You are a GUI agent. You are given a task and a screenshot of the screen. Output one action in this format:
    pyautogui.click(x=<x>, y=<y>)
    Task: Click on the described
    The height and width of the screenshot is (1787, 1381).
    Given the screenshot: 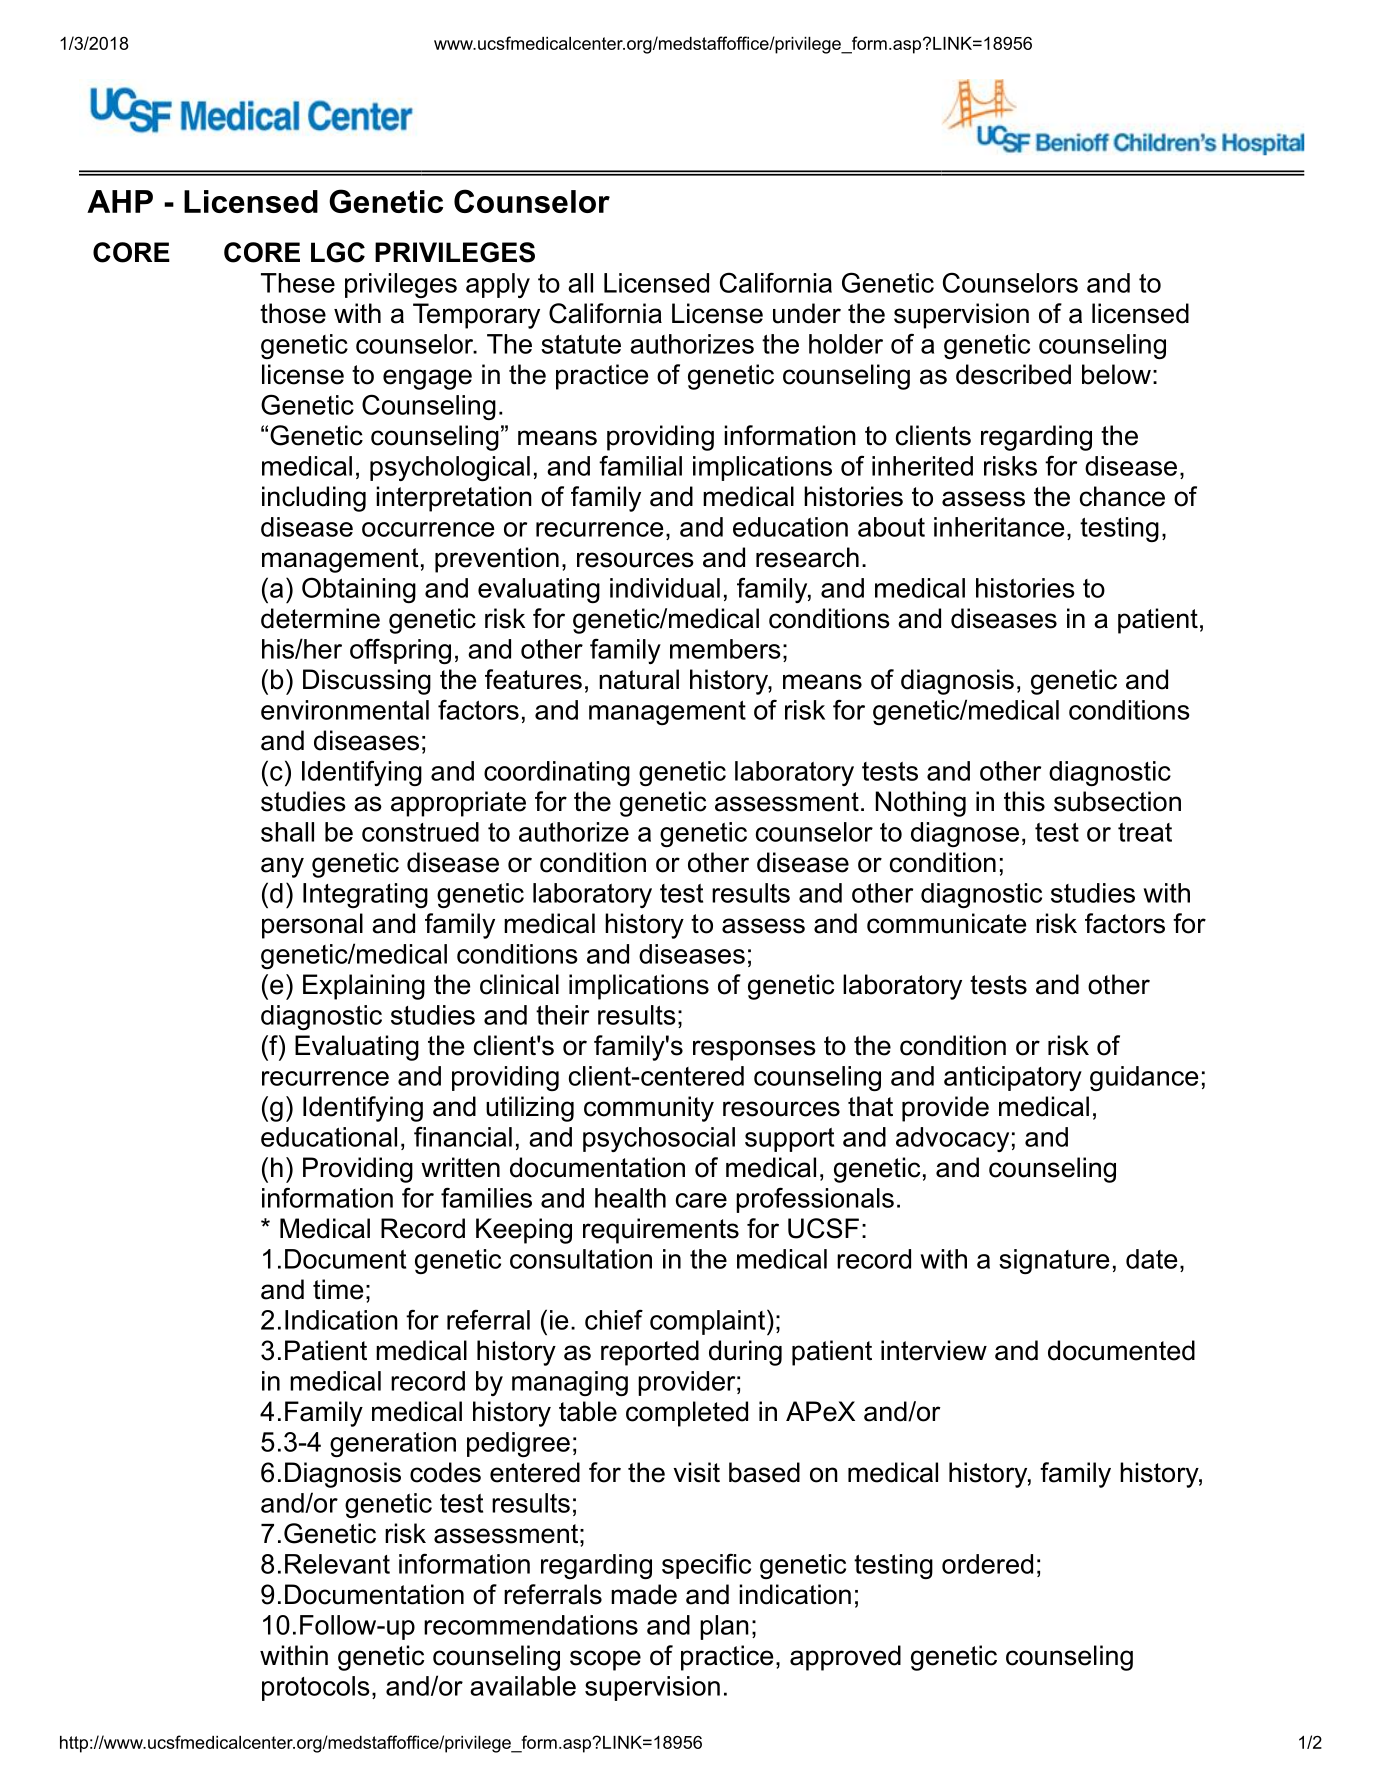 What is the action you would take?
    pyautogui.click(x=1013, y=374)
